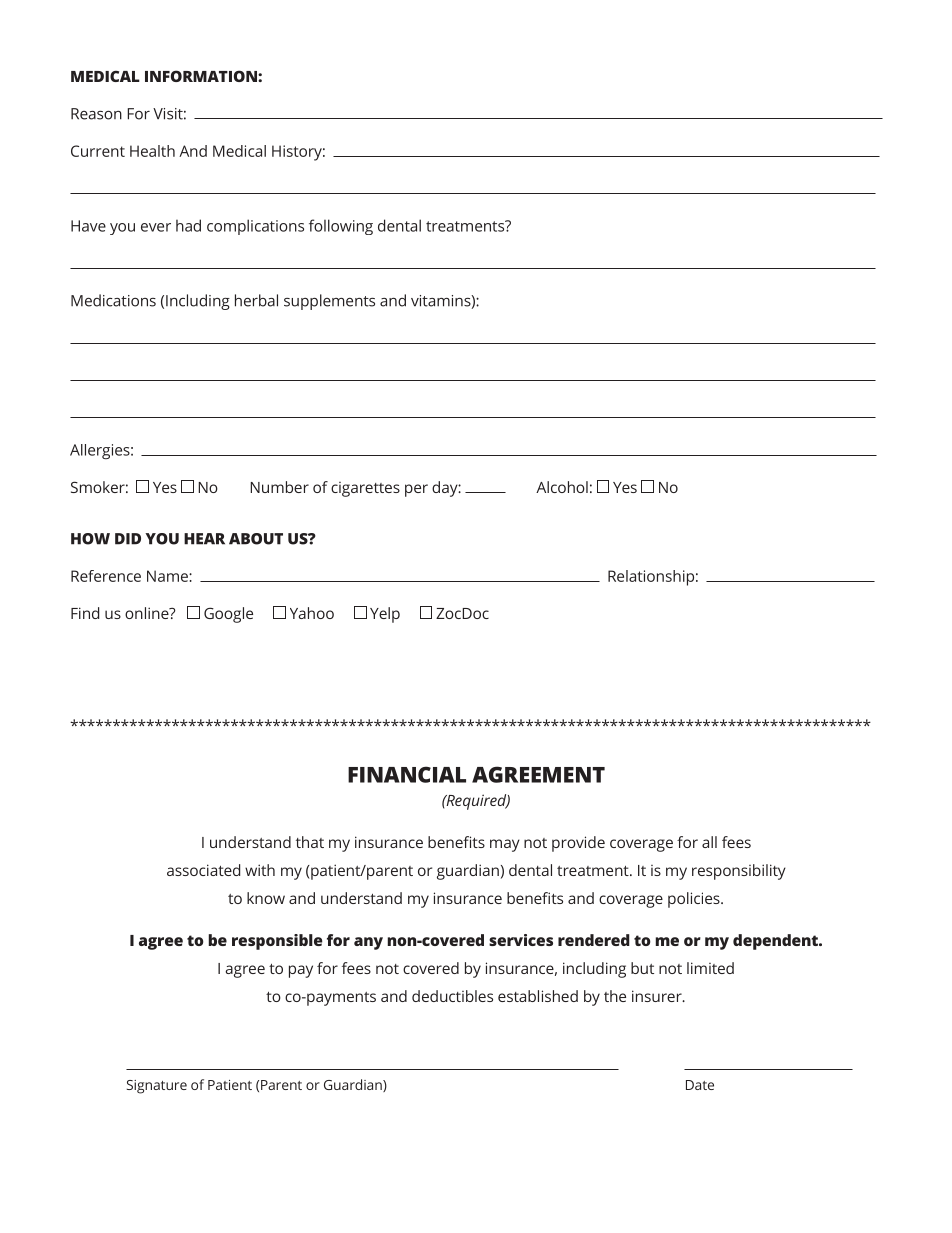  Describe the element at coordinates (203, 870) in the document. I see `associated` at that location.
